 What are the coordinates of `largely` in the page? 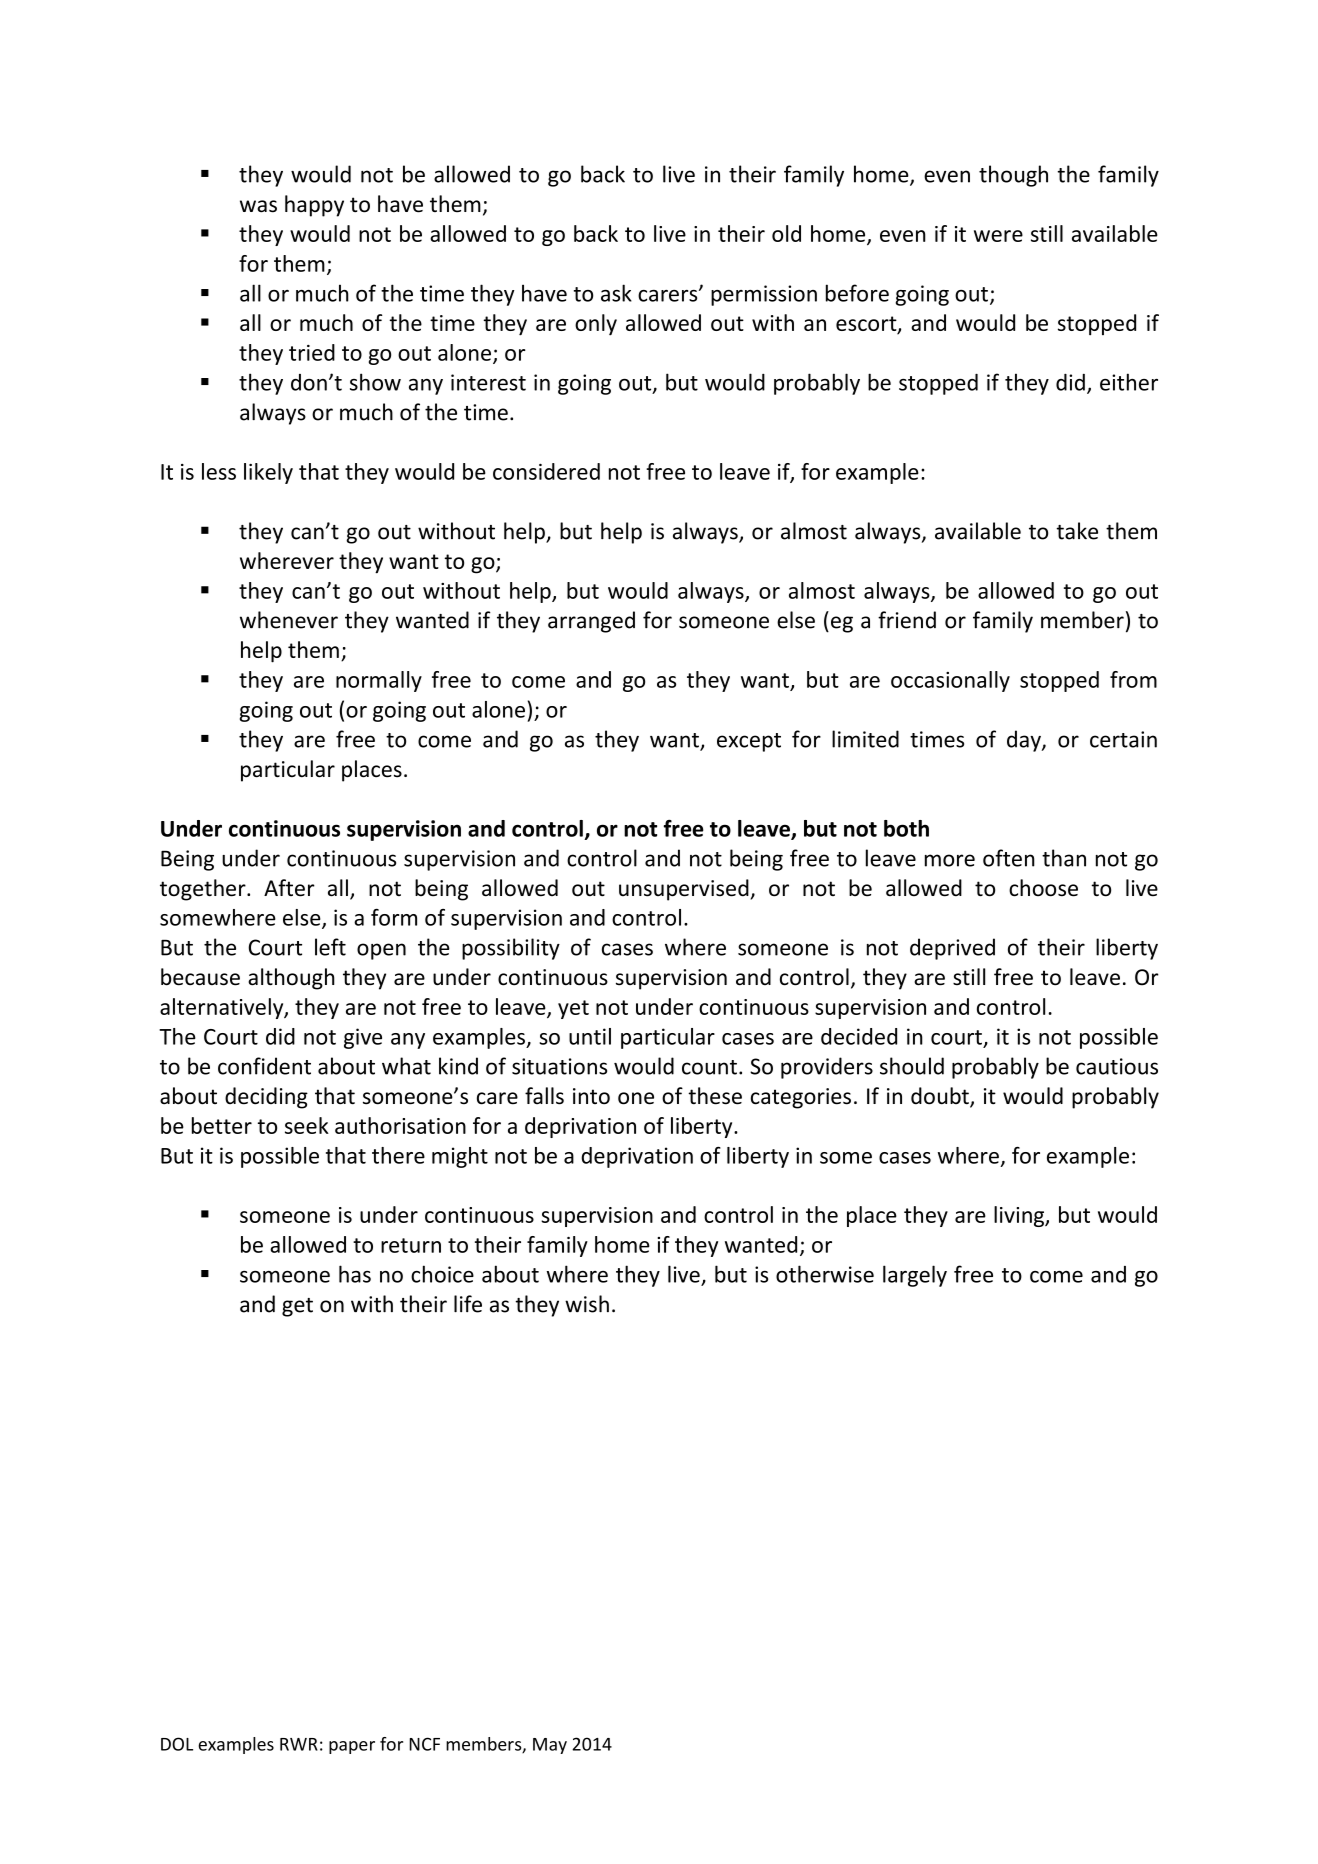 It's located at (915, 1276).
